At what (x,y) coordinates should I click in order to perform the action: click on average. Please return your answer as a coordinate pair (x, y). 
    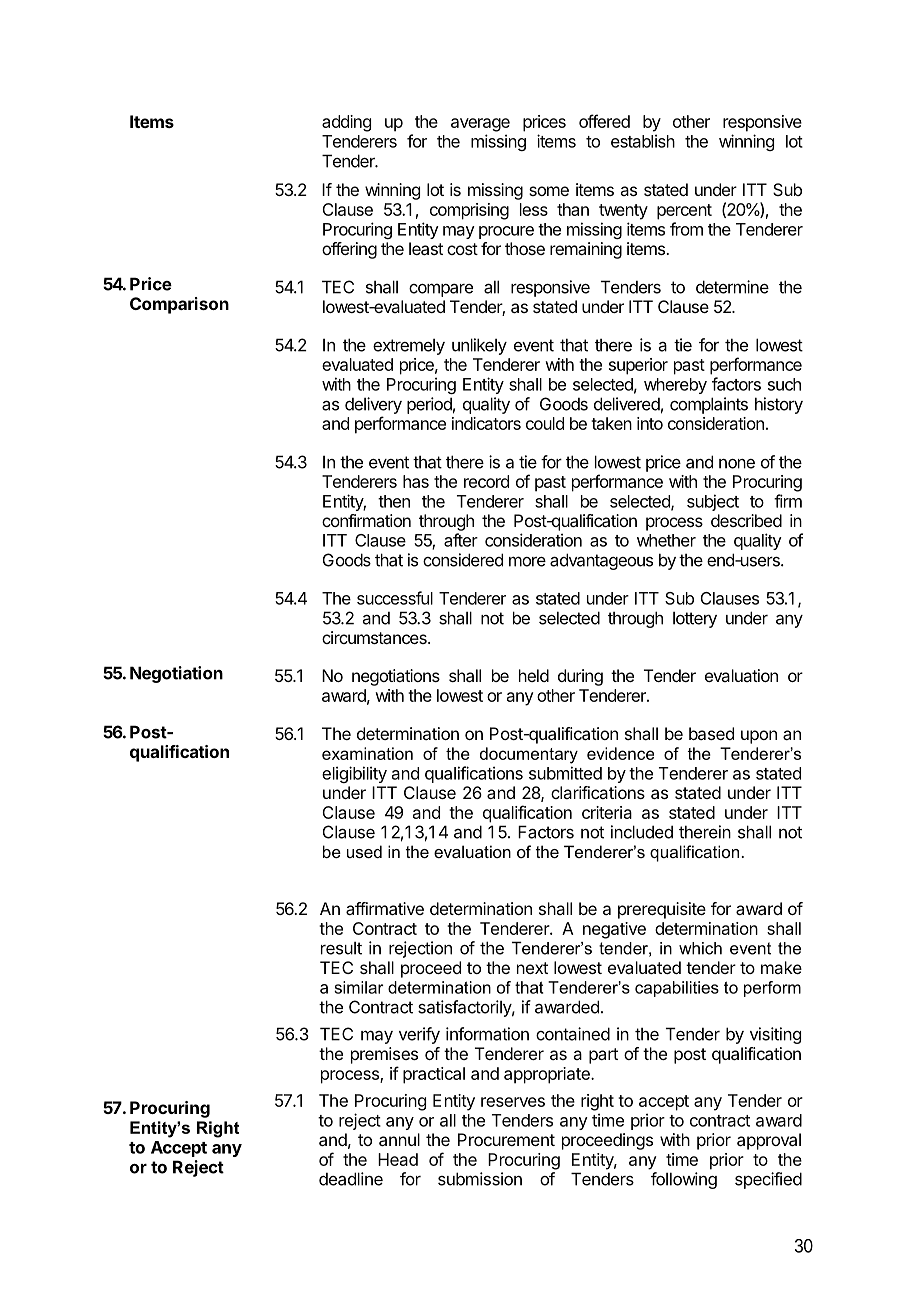
    Looking at the image, I should click on (480, 125).
